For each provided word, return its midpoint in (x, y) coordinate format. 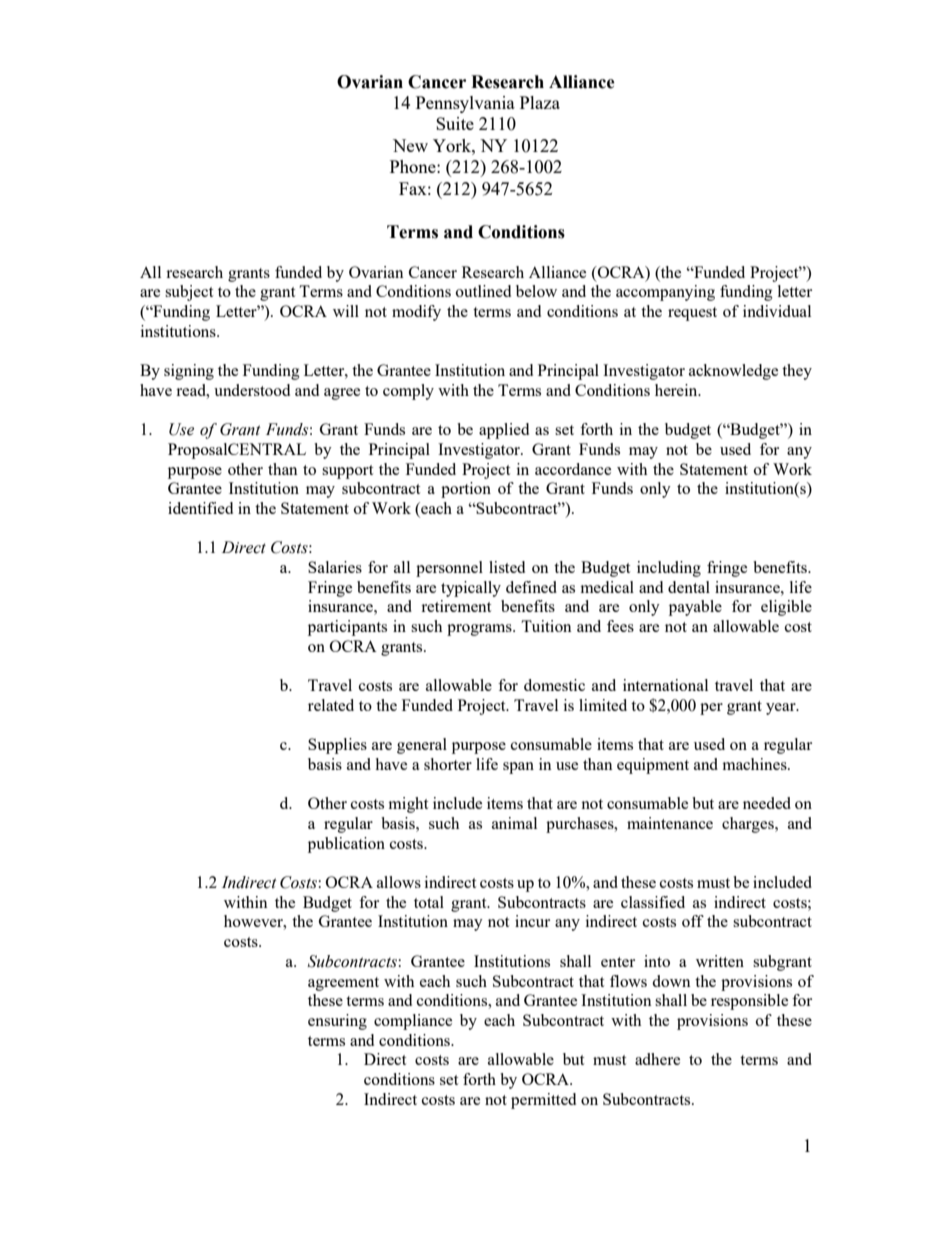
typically (471, 589)
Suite (455, 123)
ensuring (337, 1022)
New (410, 145)
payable (695, 608)
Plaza (540, 102)
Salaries (335, 567)
